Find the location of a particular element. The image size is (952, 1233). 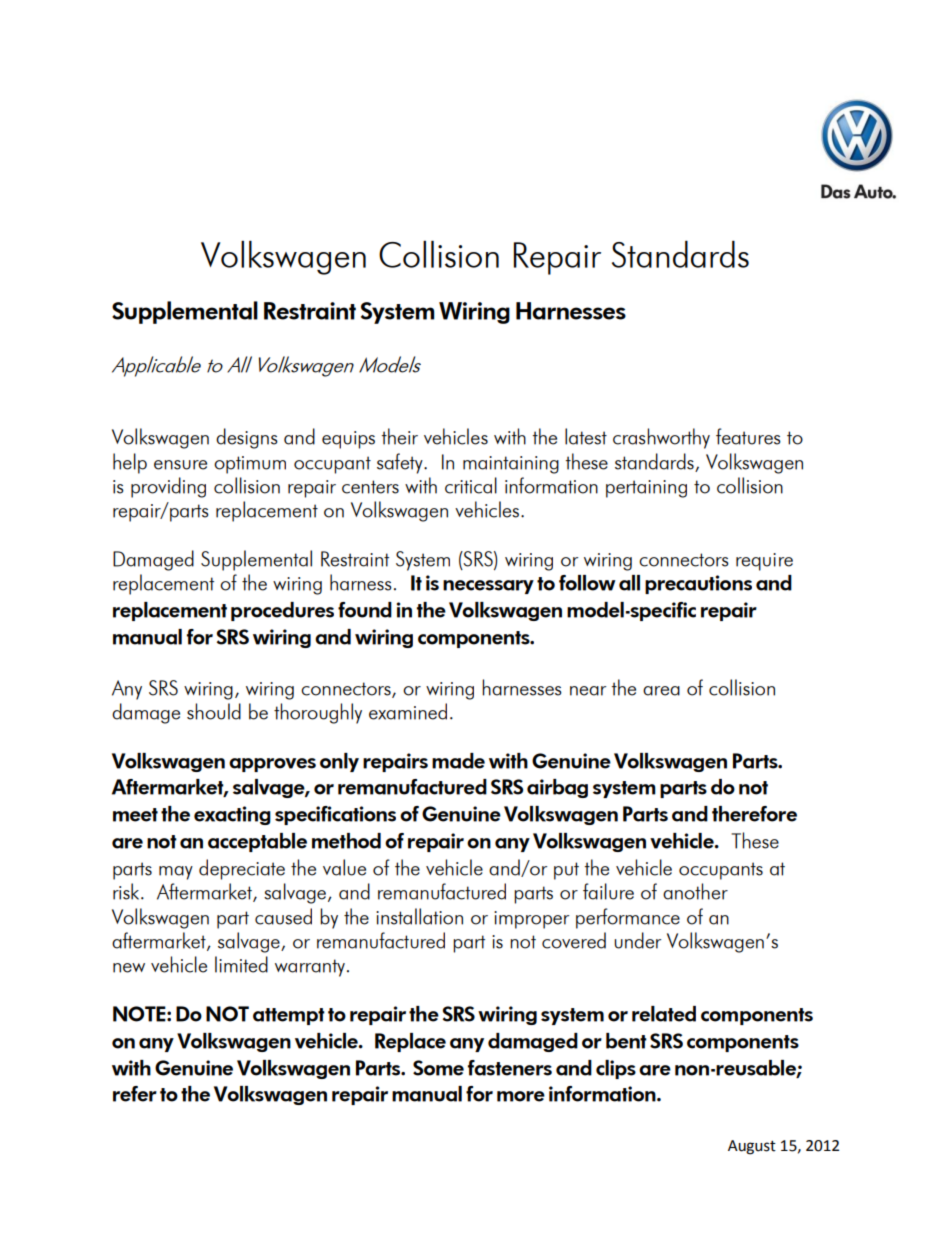

refer is located at coordinates (135, 1094).
